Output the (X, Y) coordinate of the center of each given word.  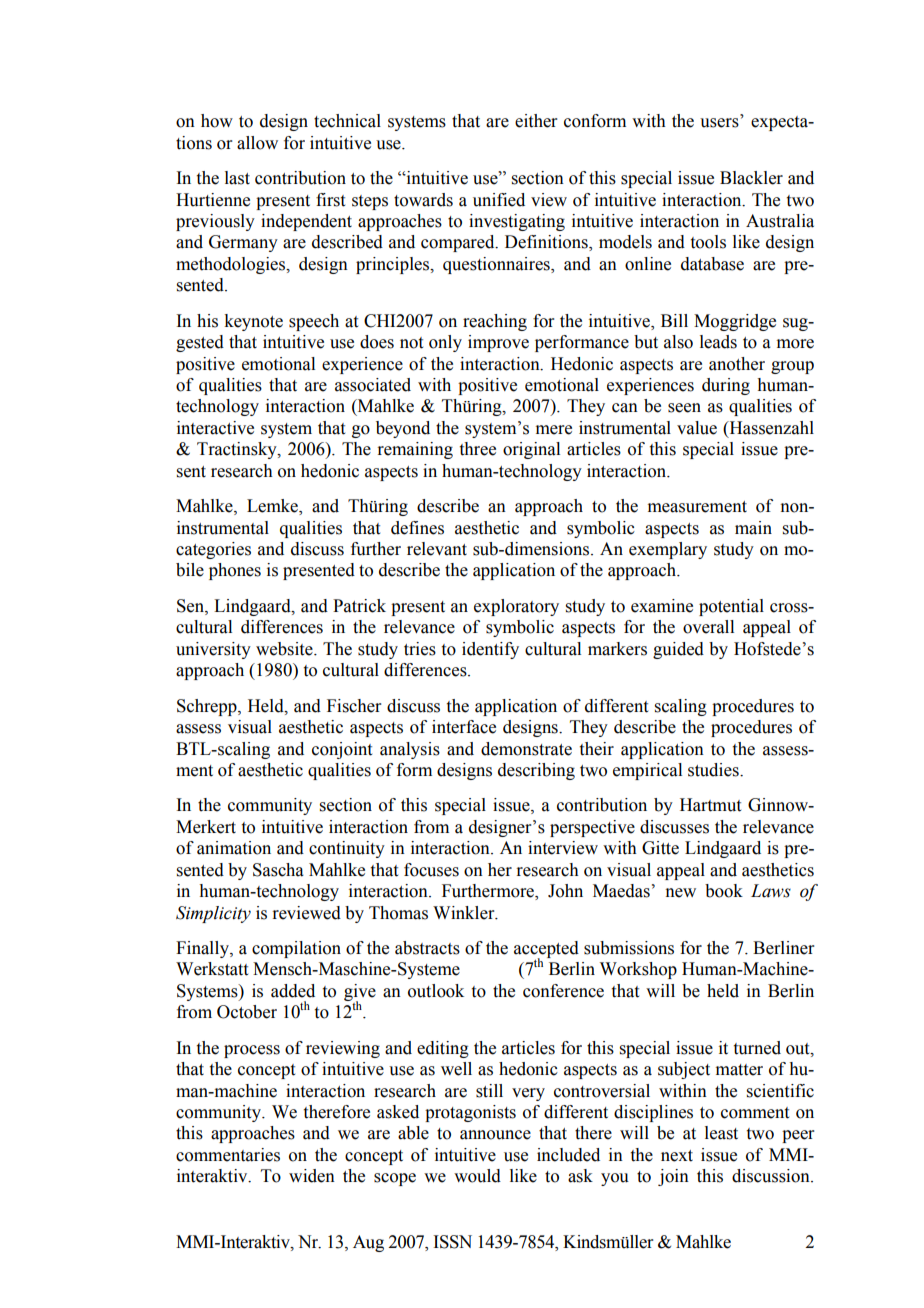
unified (499, 200)
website (285, 649)
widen (312, 1176)
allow (257, 143)
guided (678, 650)
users (719, 123)
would (477, 1176)
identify (490, 650)
